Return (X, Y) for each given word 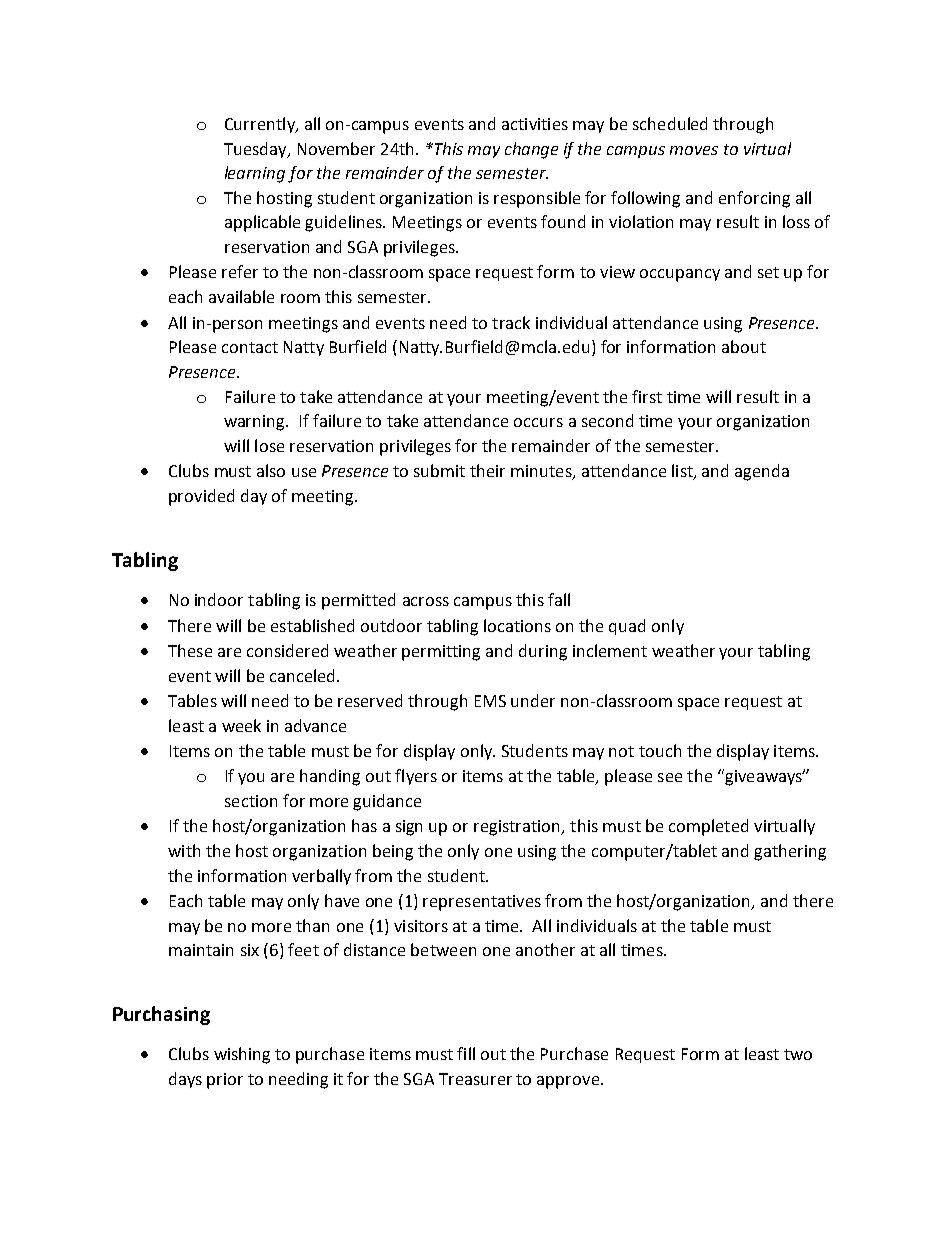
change (531, 150)
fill (466, 1053)
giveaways (763, 777)
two (798, 1054)
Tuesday (256, 150)
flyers (416, 777)
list (683, 472)
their (487, 470)
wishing (242, 1055)
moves (694, 150)
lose (269, 445)
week (241, 725)
